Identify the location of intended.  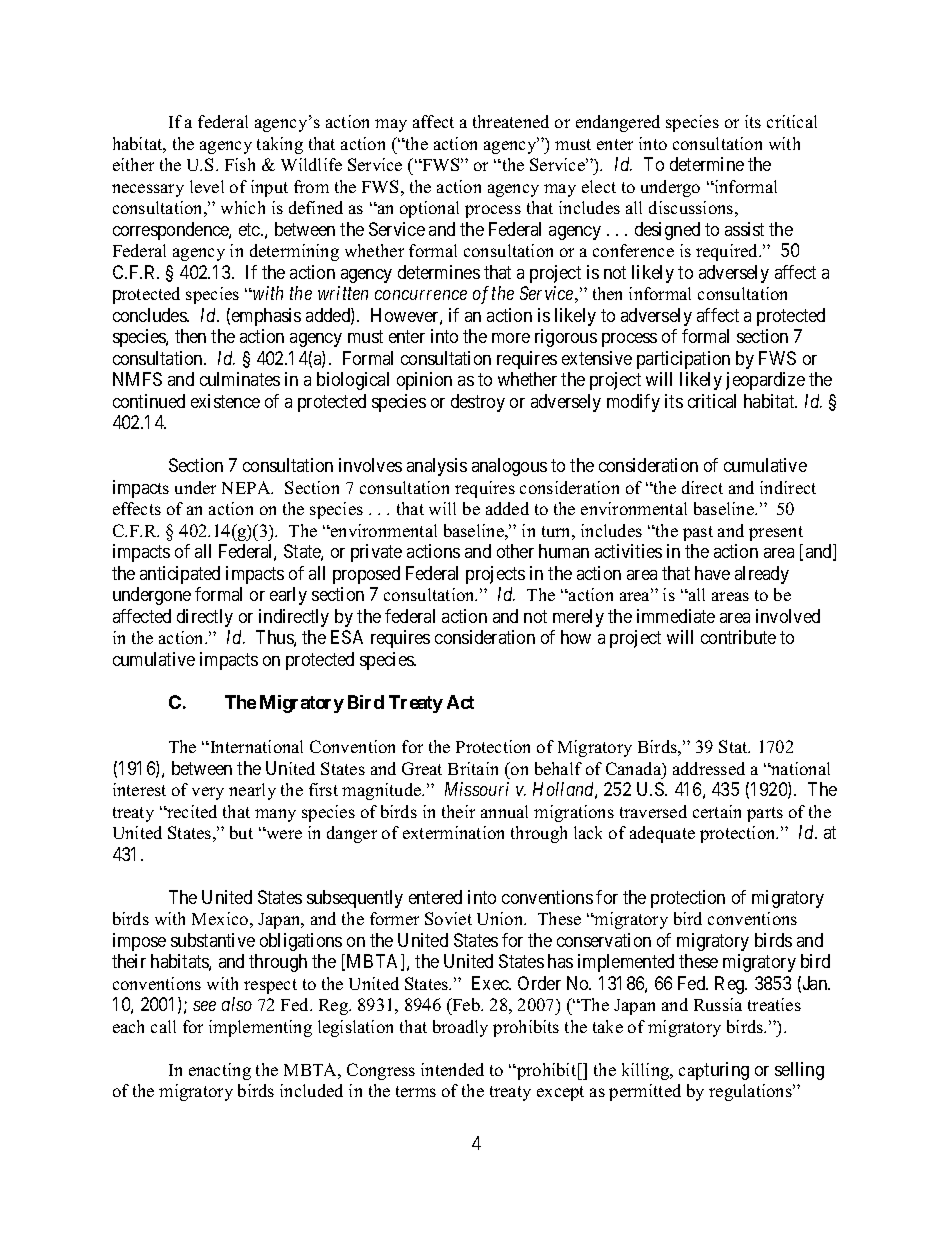
(452, 1069).
